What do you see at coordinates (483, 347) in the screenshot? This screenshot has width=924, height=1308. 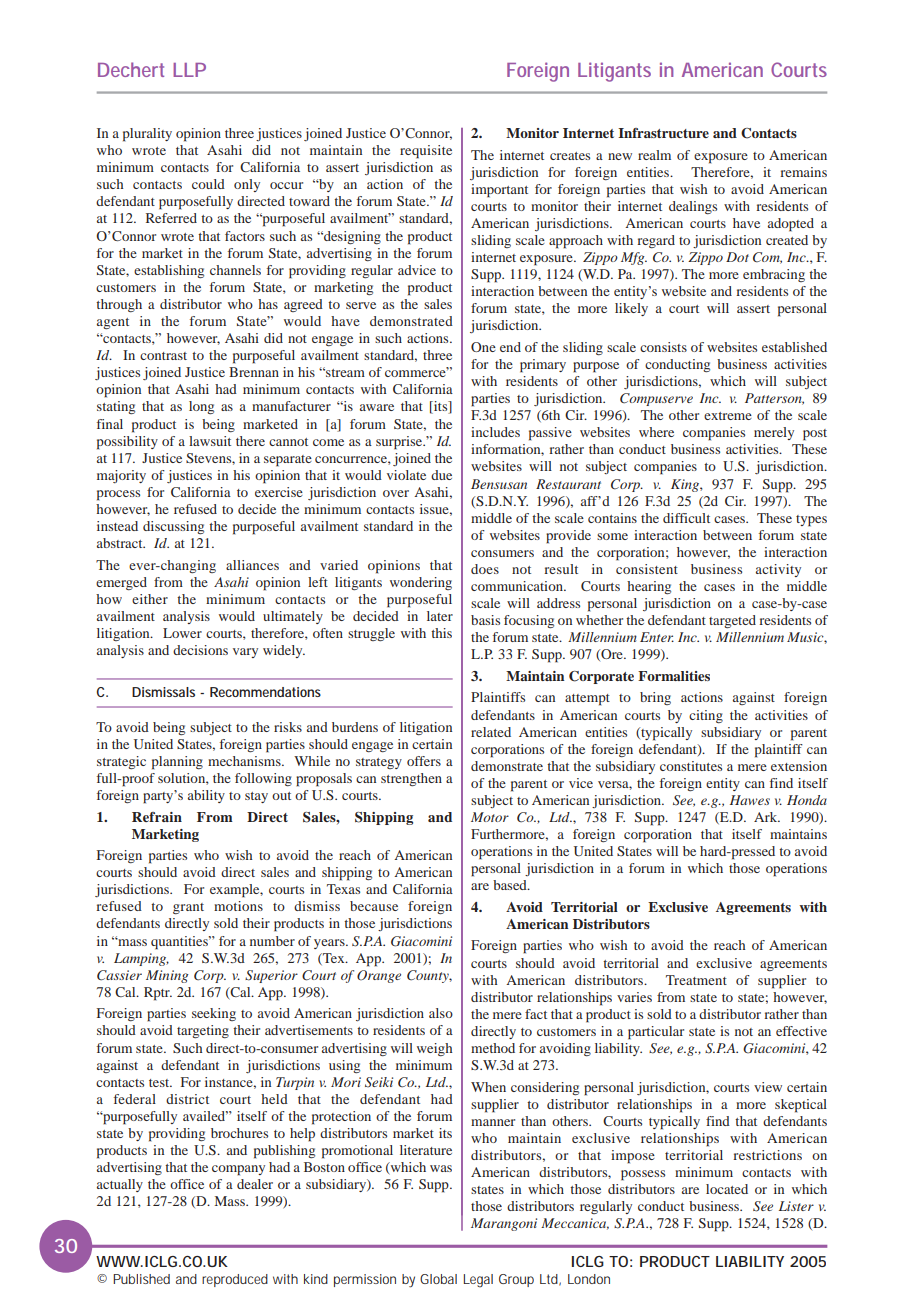 I see `One` at bounding box center [483, 347].
